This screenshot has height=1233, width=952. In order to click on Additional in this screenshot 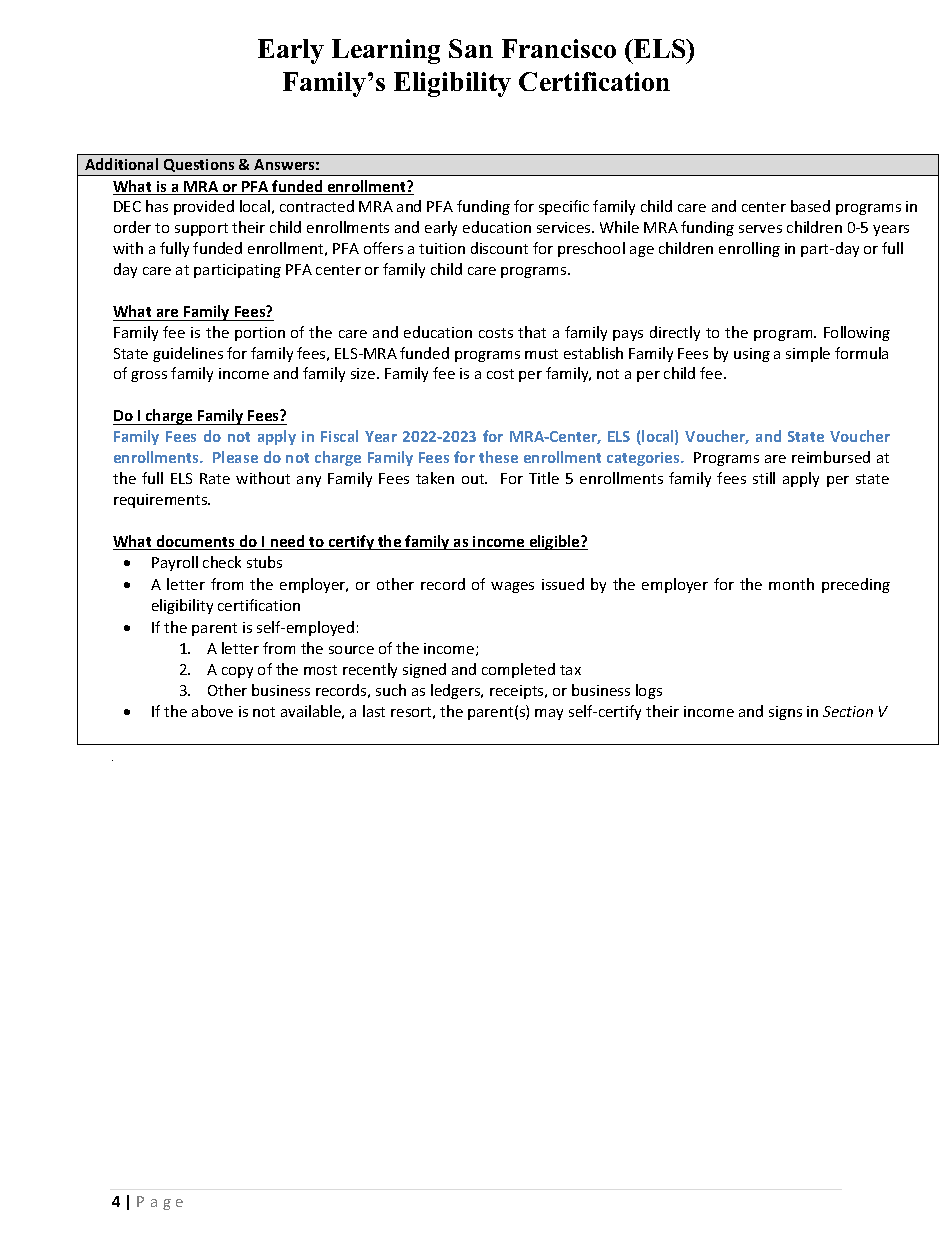, I will do `click(121, 164)`.
